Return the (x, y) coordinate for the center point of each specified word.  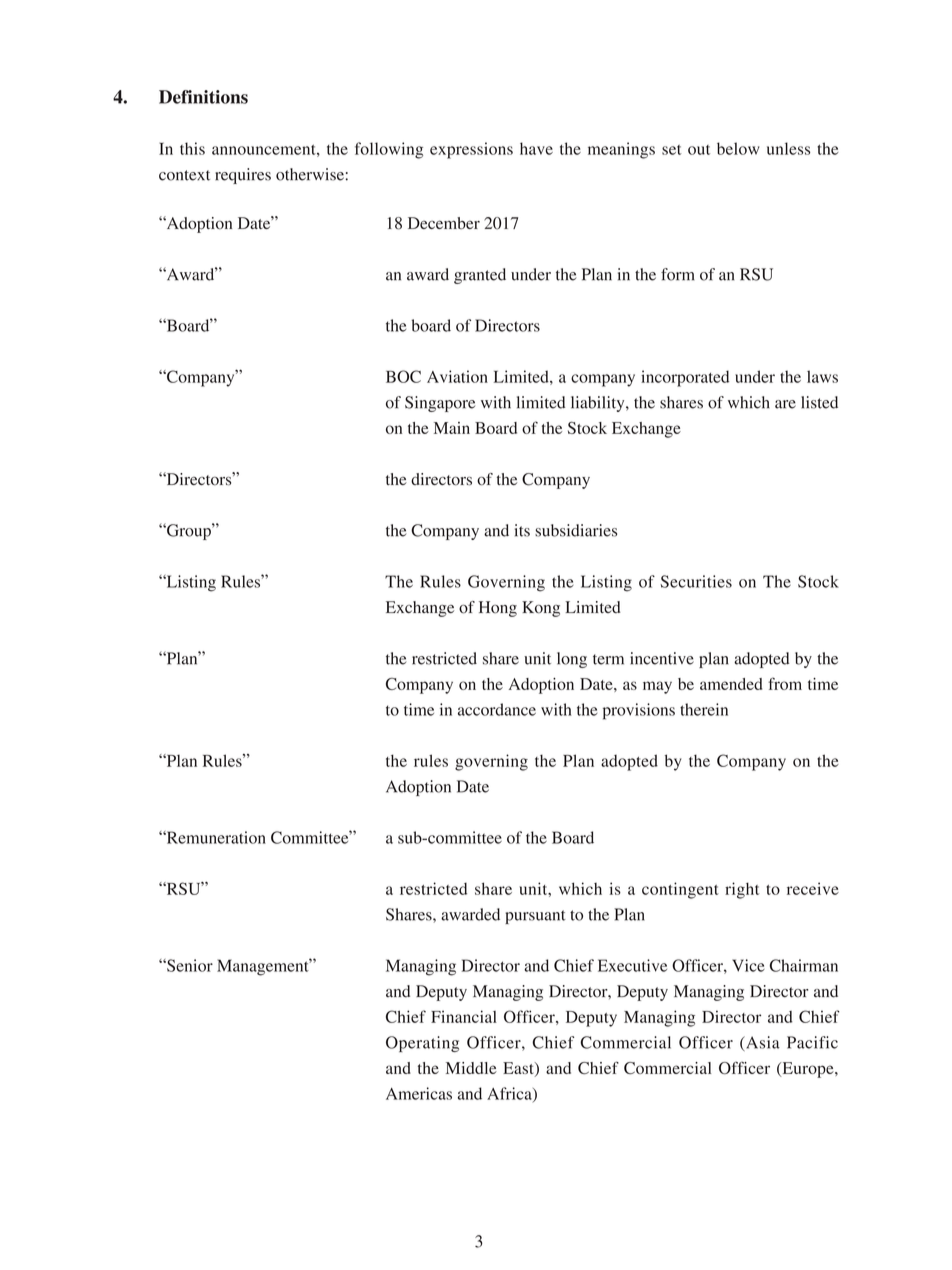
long (572, 660)
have (536, 148)
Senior (189, 965)
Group (189, 531)
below (738, 148)
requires (243, 176)
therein (704, 709)
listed (819, 402)
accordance (497, 709)
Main (452, 428)
